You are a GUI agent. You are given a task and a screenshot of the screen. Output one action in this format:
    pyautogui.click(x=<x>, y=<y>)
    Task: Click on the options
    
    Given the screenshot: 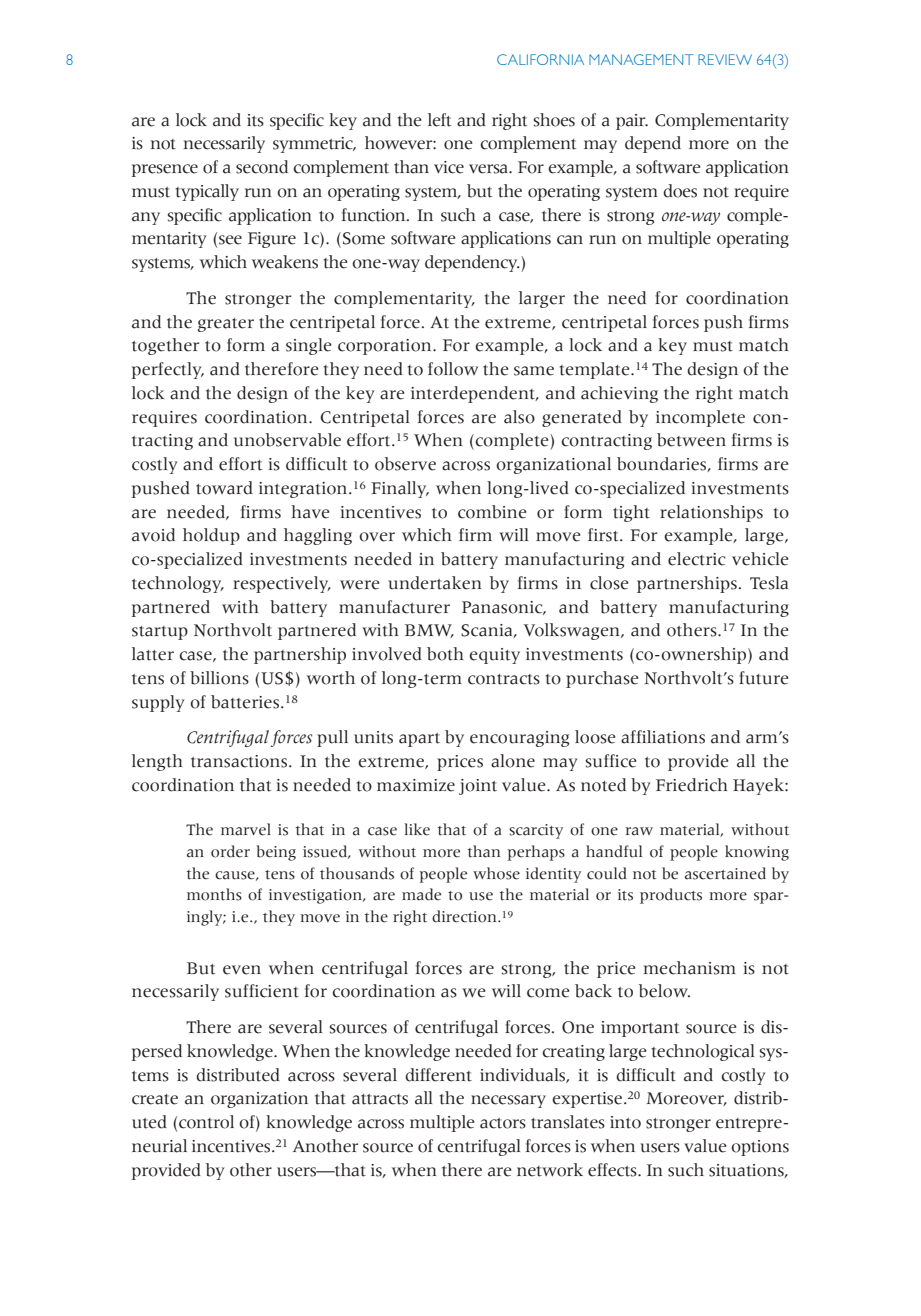 What is the action you would take?
    pyautogui.click(x=760, y=1148)
